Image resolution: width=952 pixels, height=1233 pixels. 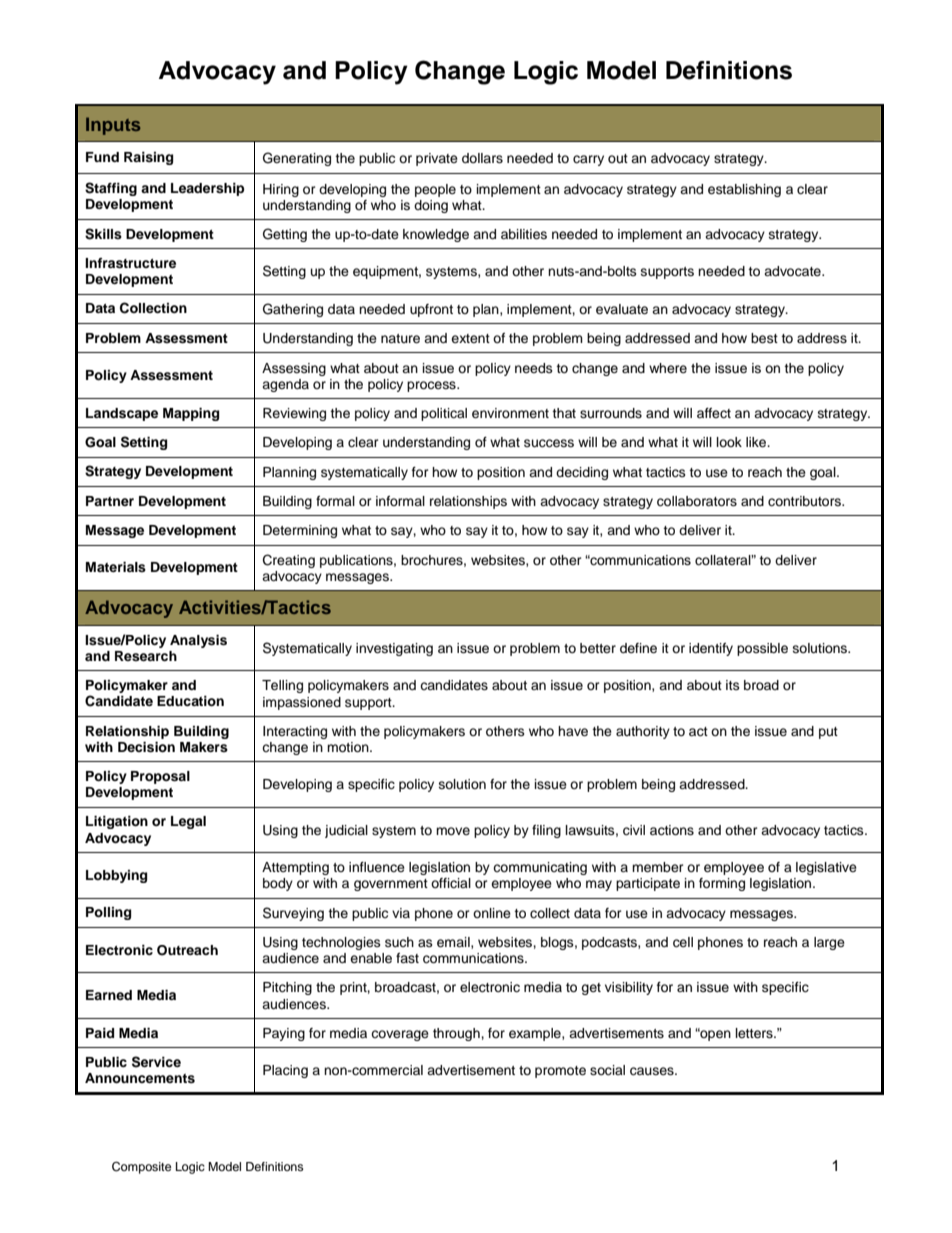 I want to click on dollars, so click(x=482, y=158).
